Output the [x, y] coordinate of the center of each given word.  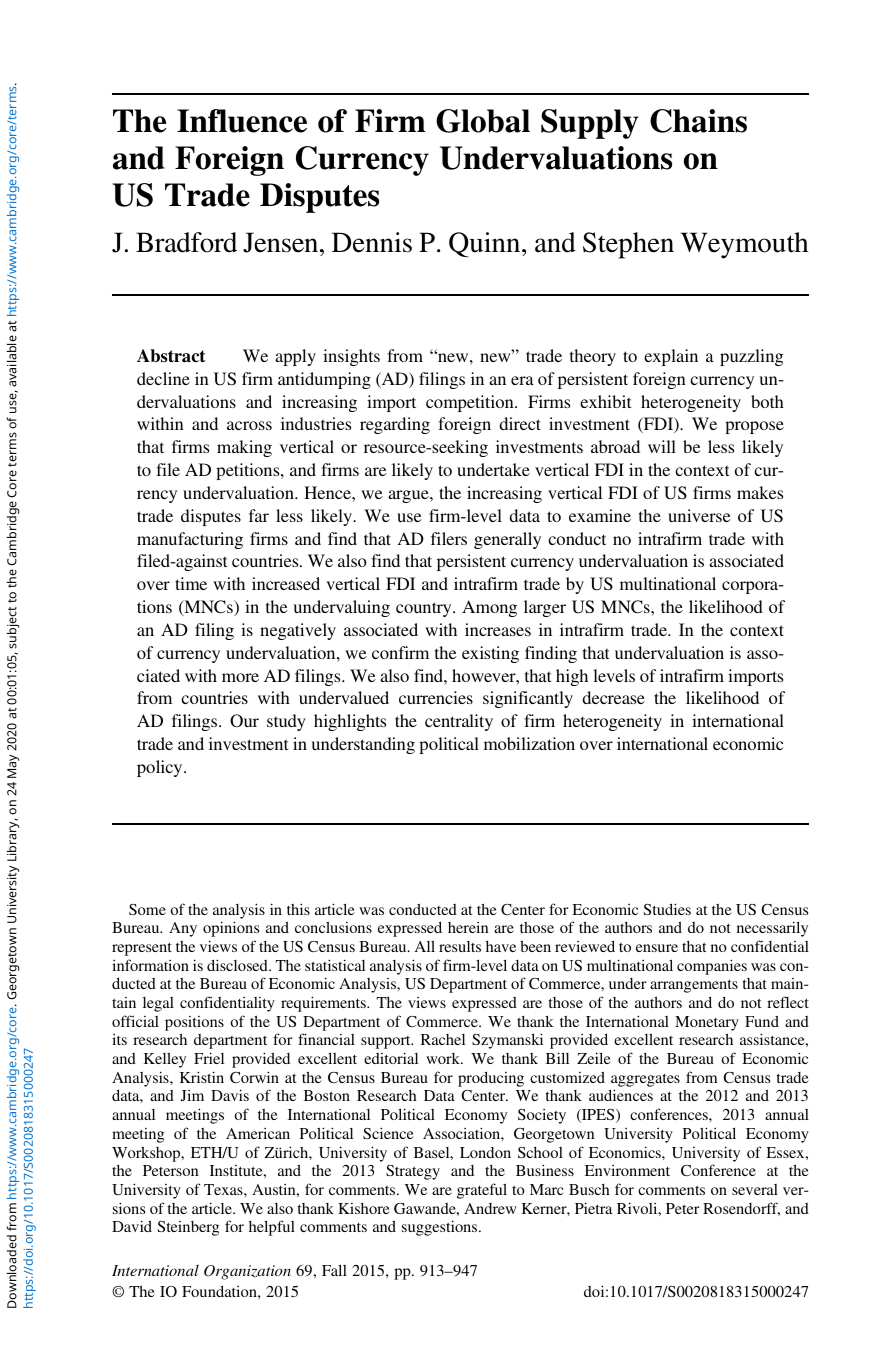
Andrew [490, 1208]
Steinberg [188, 1228]
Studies [667, 909]
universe [699, 515]
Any [183, 929]
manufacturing [190, 540]
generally [507, 540]
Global [483, 121]
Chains [698, 121]
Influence [242, 121]
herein [468, 927]
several [755, 1189]
